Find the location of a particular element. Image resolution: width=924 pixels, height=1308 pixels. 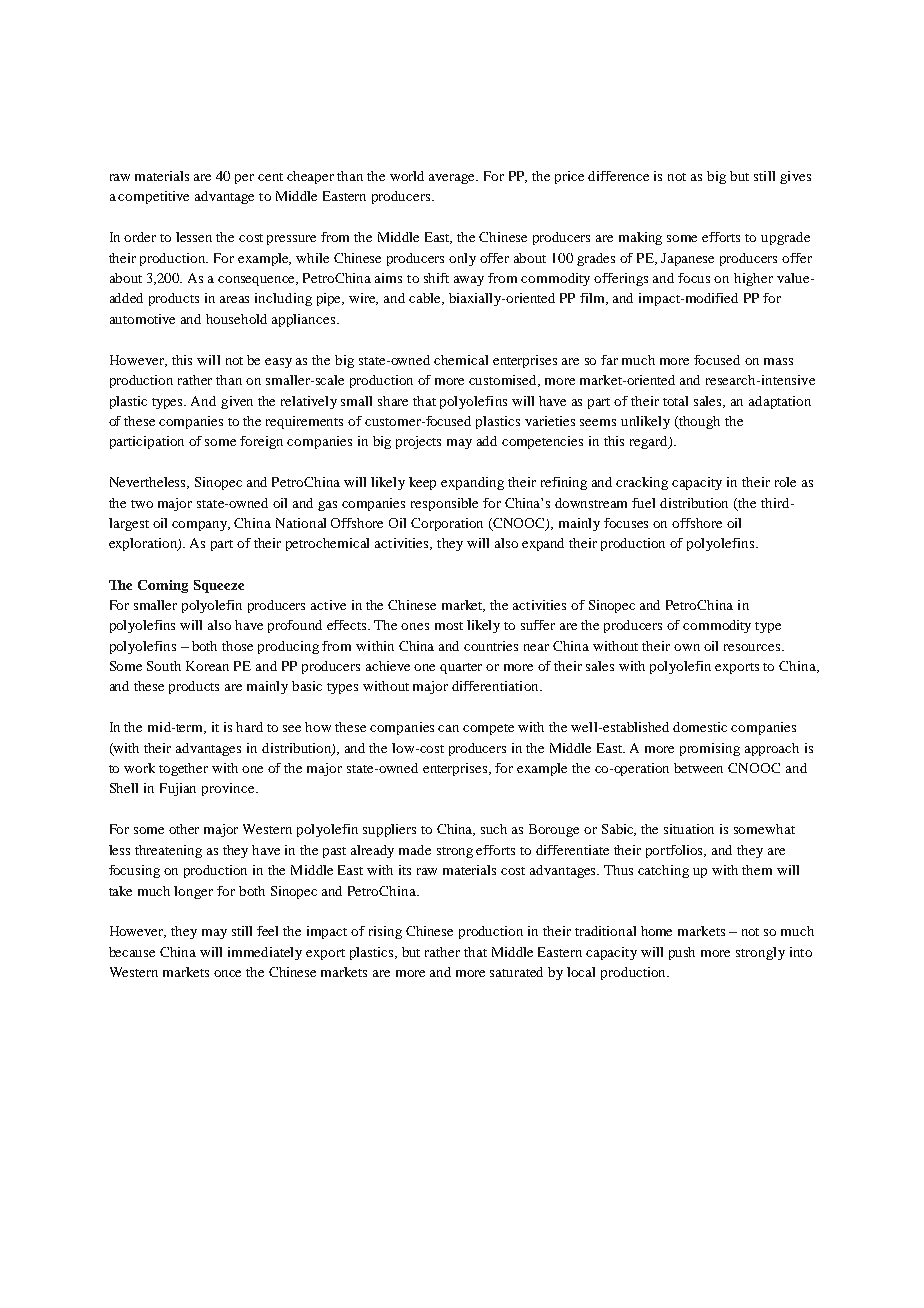

given is located at coordinates (237, 402).
